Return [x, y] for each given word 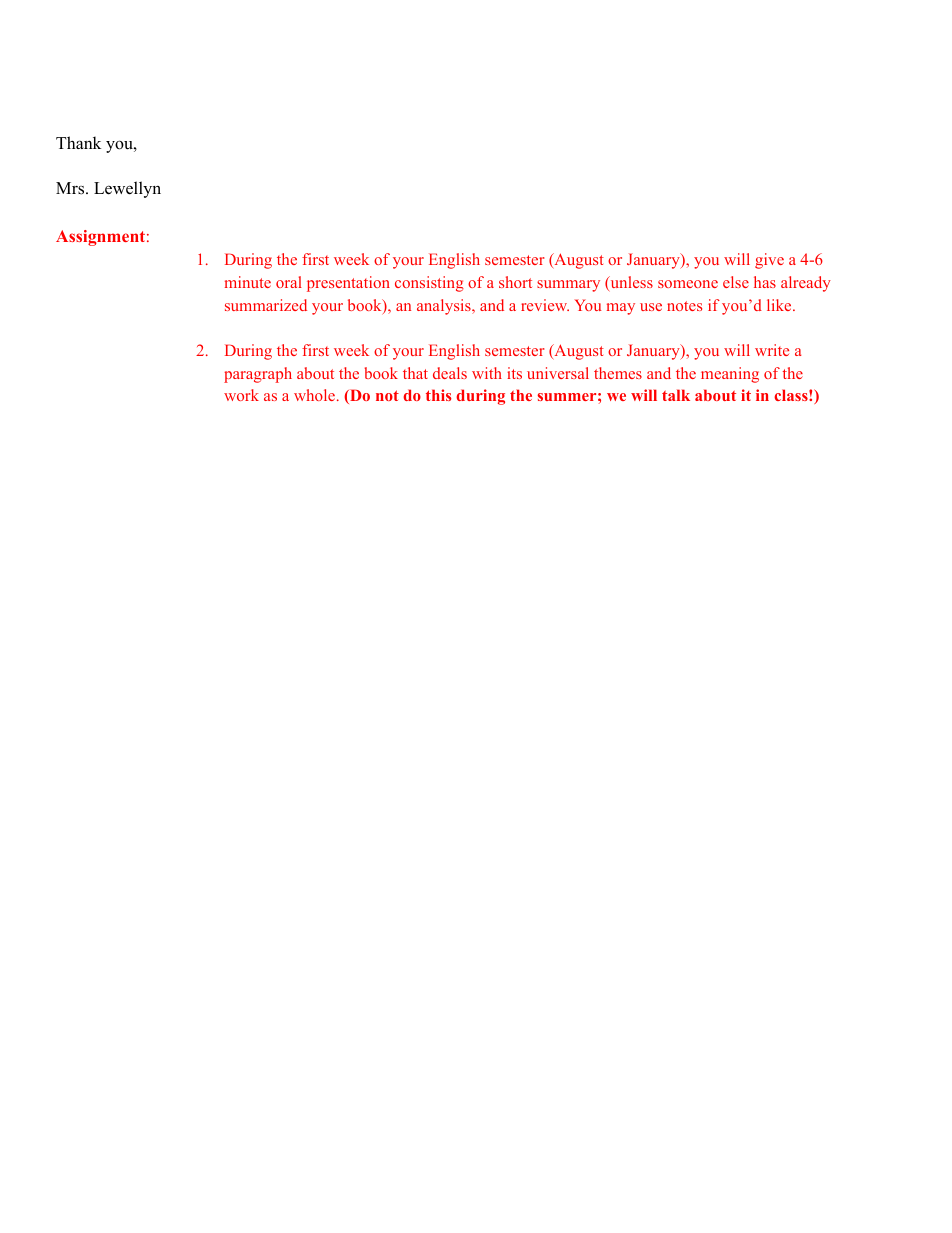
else [736, 282]
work [241, 395]
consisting [429, 284]
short [515, 282]
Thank [78, 142]
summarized [266, 305]
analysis [445, 307]
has [765, 282]
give [769, 261]
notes [684, 306]
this [438, 395]
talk [676, 395]
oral [289, 282]
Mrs [71, 188]
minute [248, 282]
